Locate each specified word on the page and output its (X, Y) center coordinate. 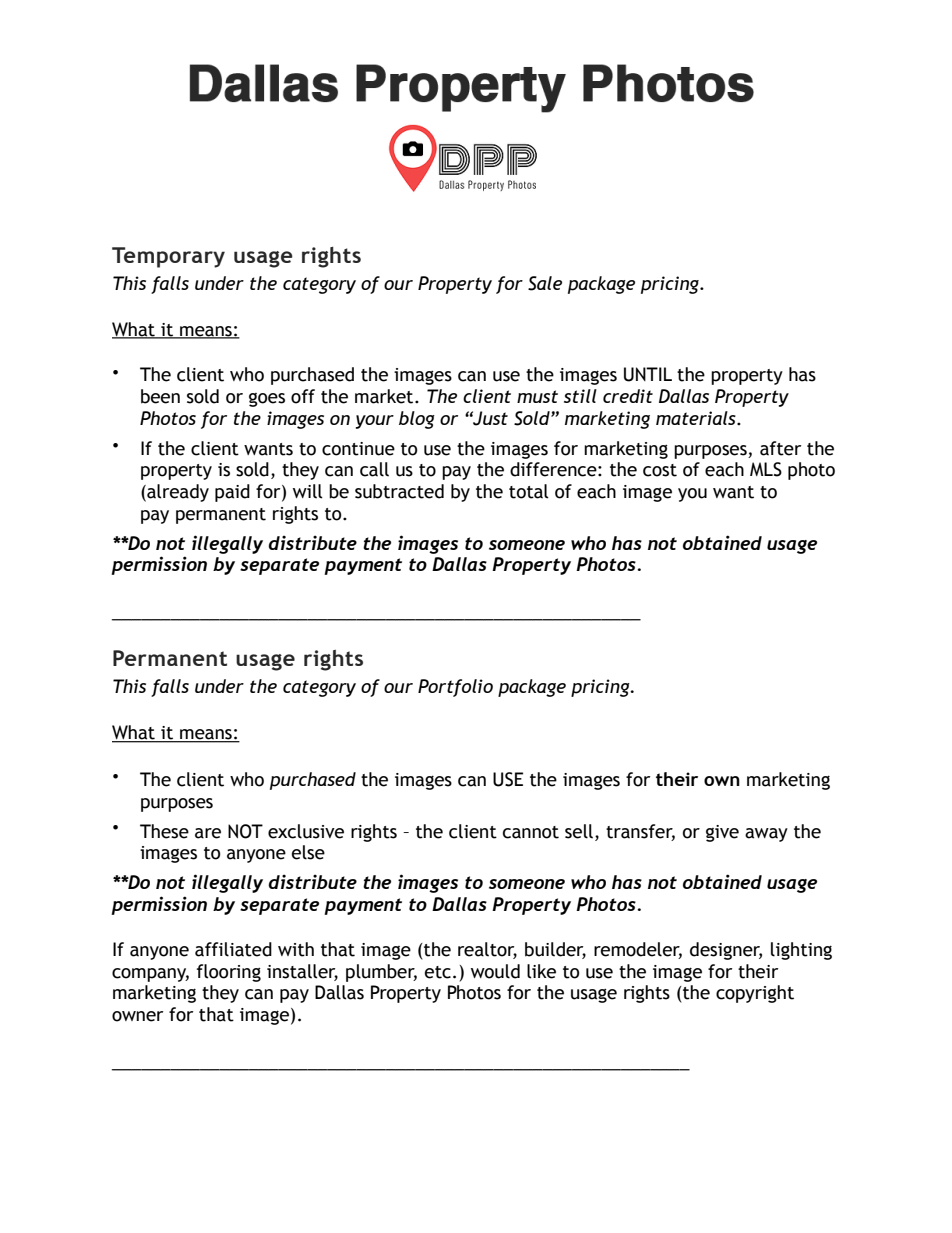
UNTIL (648, 374)
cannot (531, 832)
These (164, 831)
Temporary (168, 257)
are (208, 833)
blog (417, 420)
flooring (229, 973)
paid (232, 493)
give (722, 833)
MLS (766, 469)
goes (267, 400)
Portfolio (455, 688)
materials (697, 418)
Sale (545, 283)
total (529, 491)
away (766, 835)
